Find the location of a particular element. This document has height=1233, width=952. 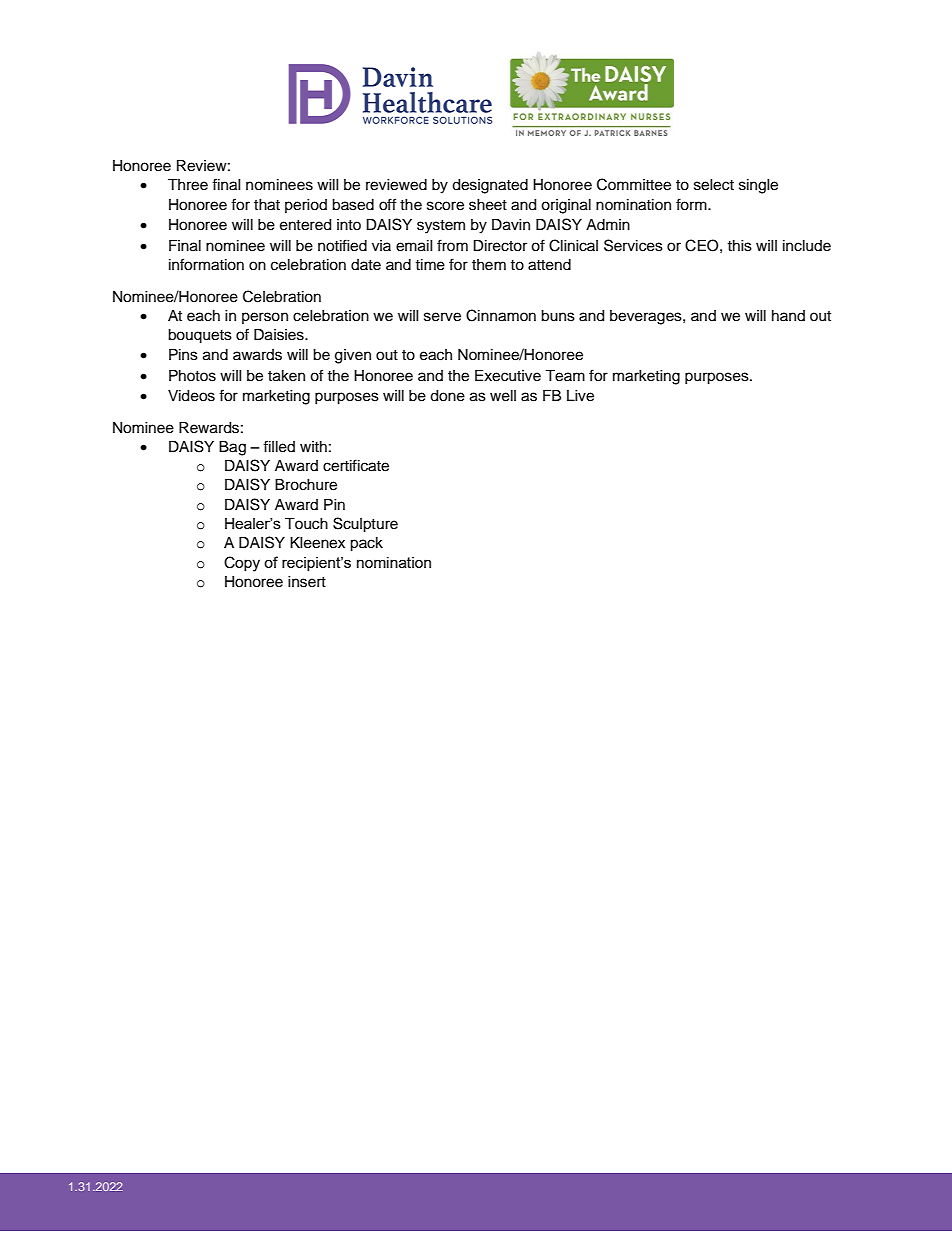

Copy is located at coordinates (242, 564).
